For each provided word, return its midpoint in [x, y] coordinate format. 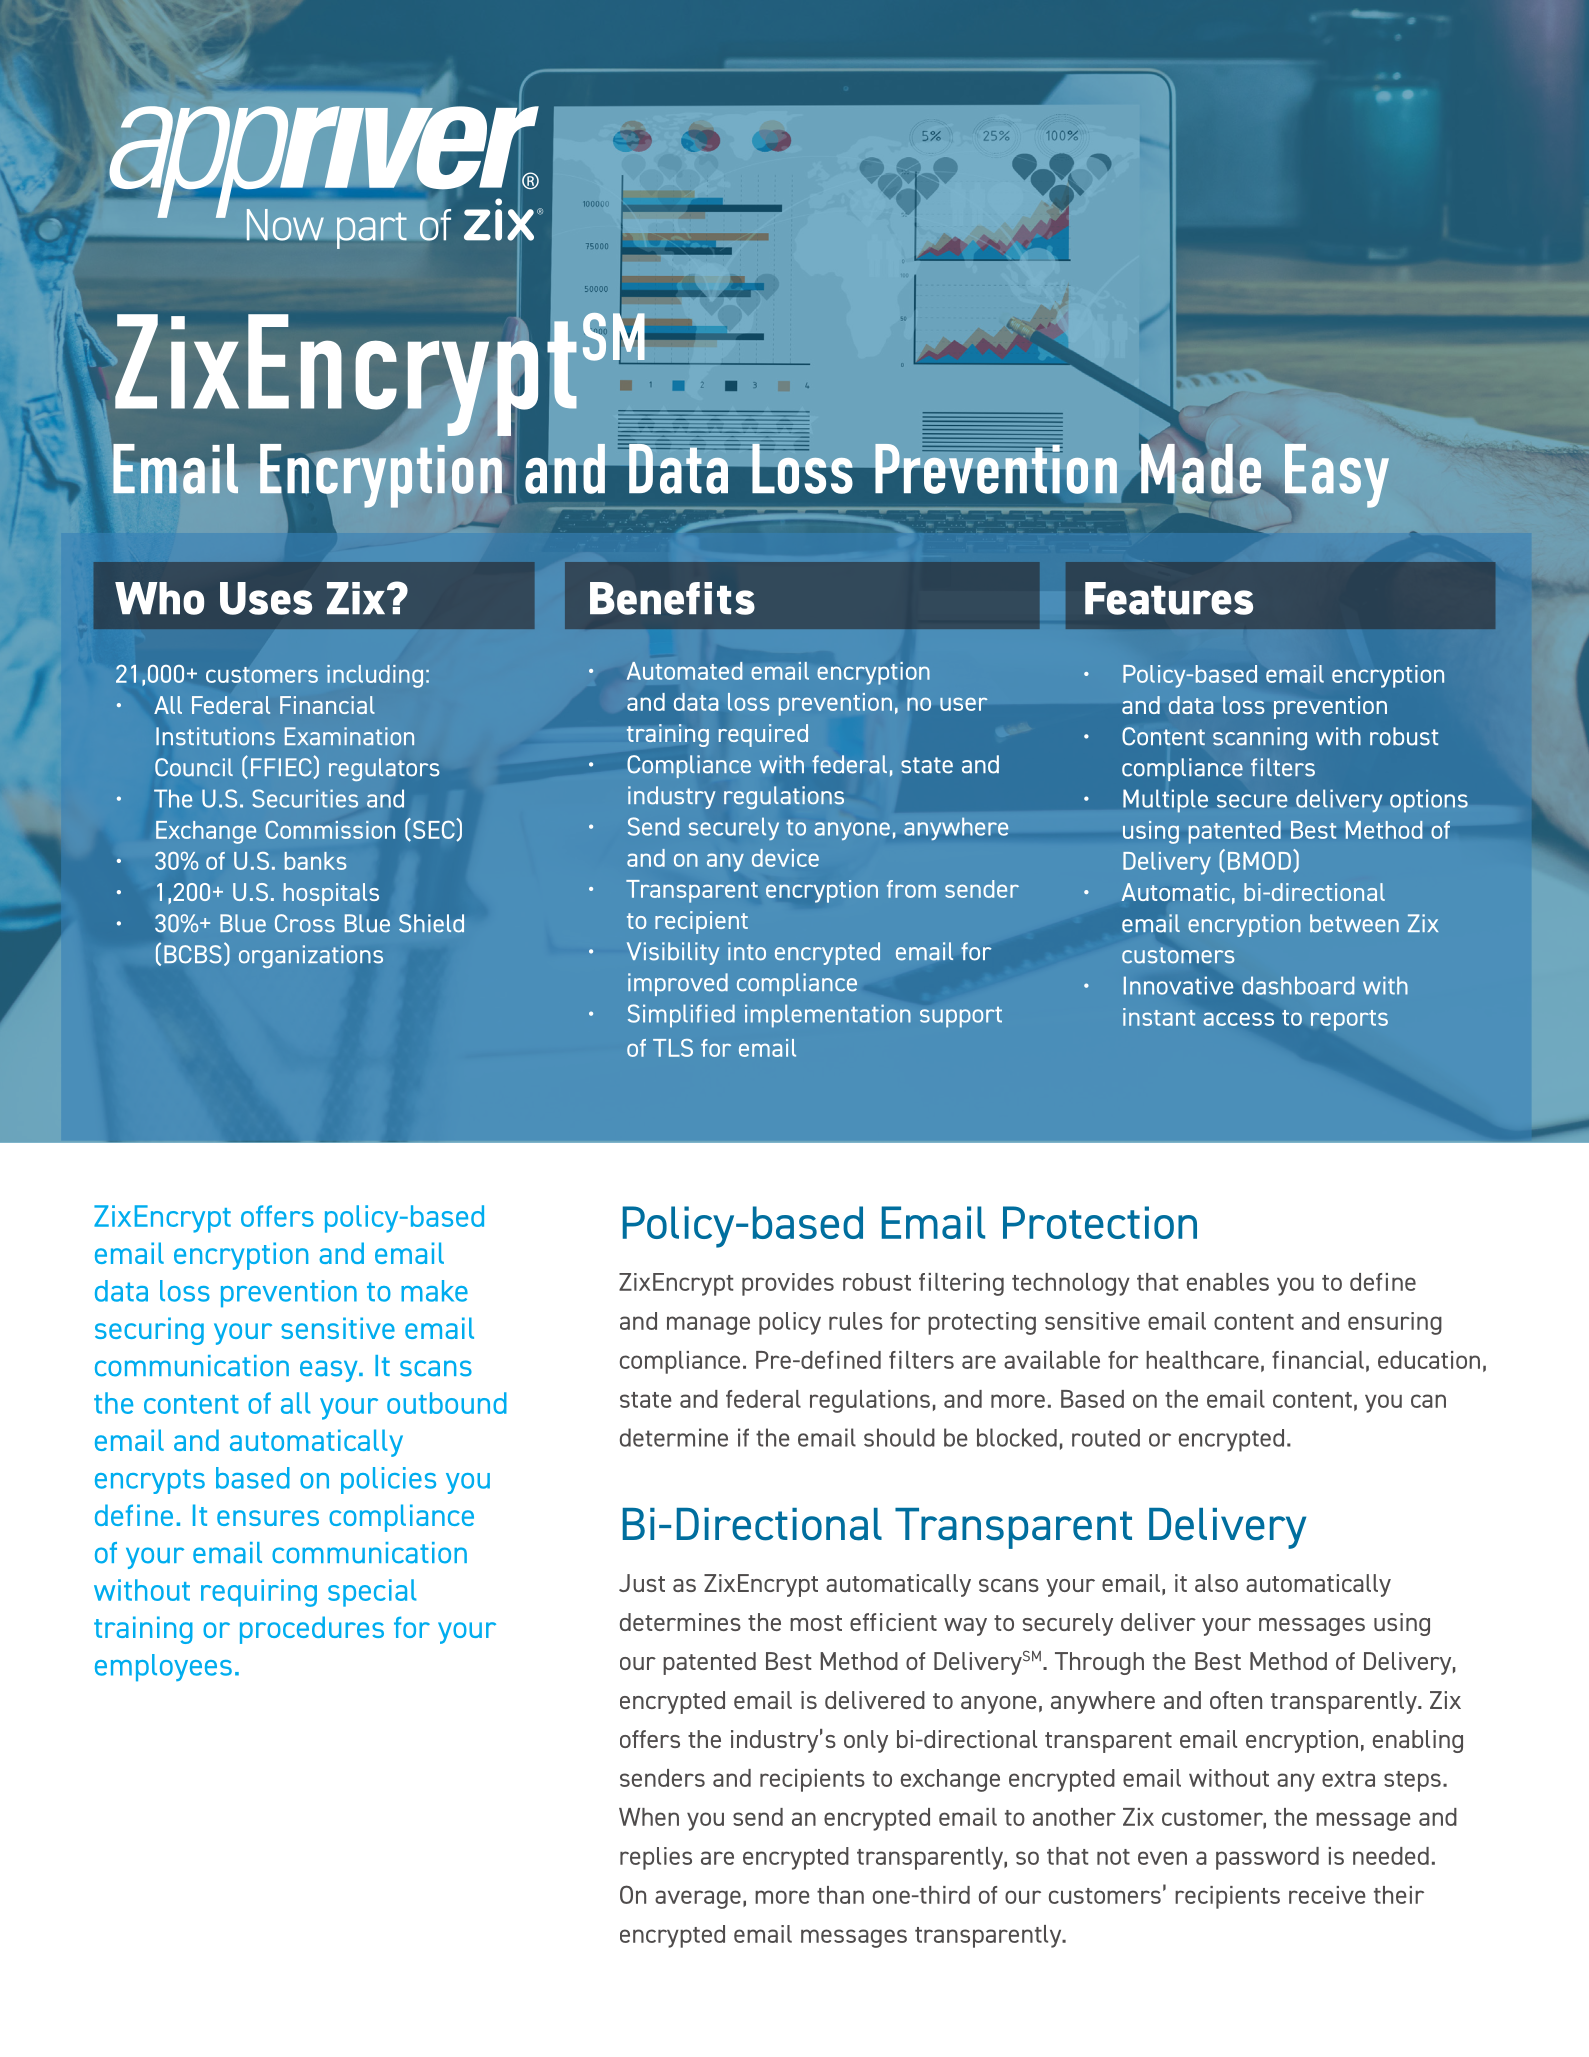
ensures [268, 1518]
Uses [266, 598]
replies [656, 1858]
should [899, 1437]
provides [788, 1284]
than [840, 1895]
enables [1228, 1282]
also [1216, 1583]
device [785, 858]
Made [1201, 469]
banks [315, 861]
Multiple [1165, 801]
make [434, 1291]
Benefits [672, 598]
